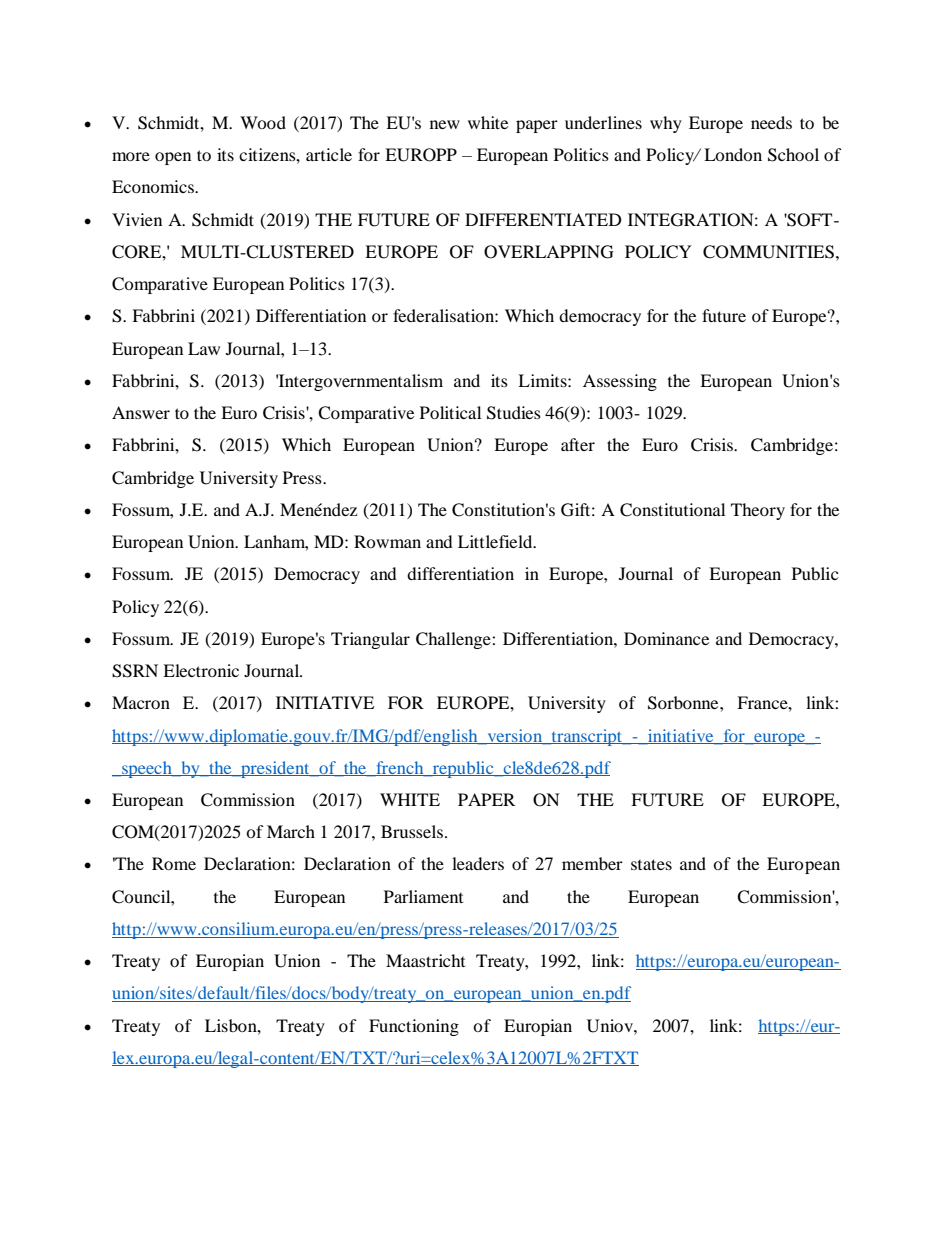 The height and width of the screenshot is (1233, 952). What do you see at coordinates (414, 1027) in the screenshot?
I see `Functioning` at bounding box center [414, 1027].
